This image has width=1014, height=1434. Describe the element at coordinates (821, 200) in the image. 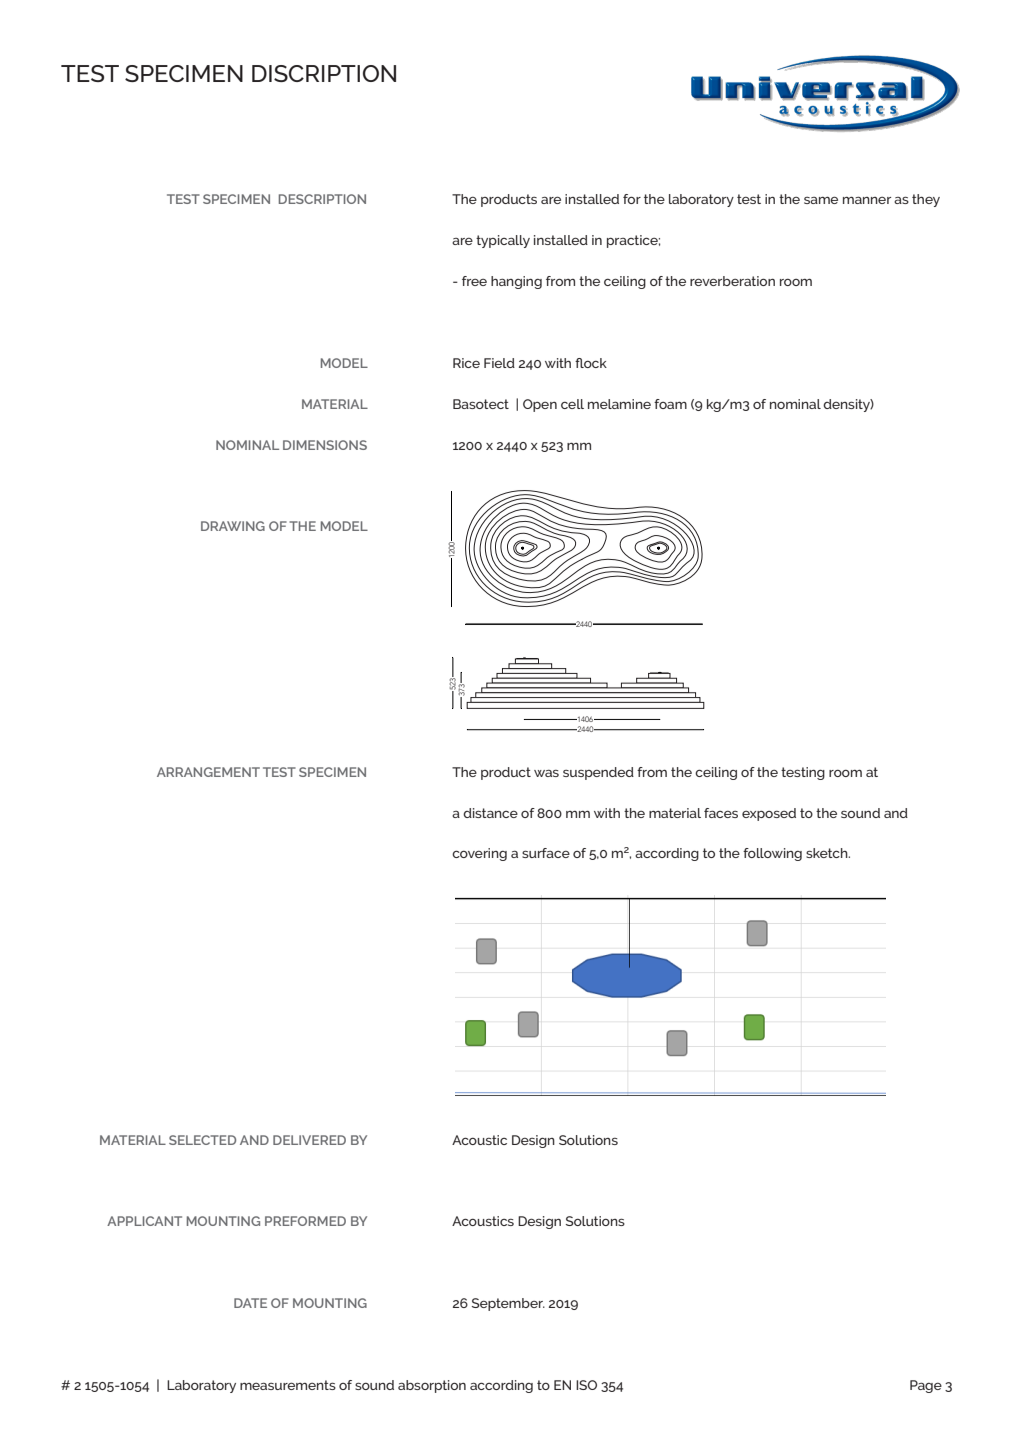

I see `same` at that location.
